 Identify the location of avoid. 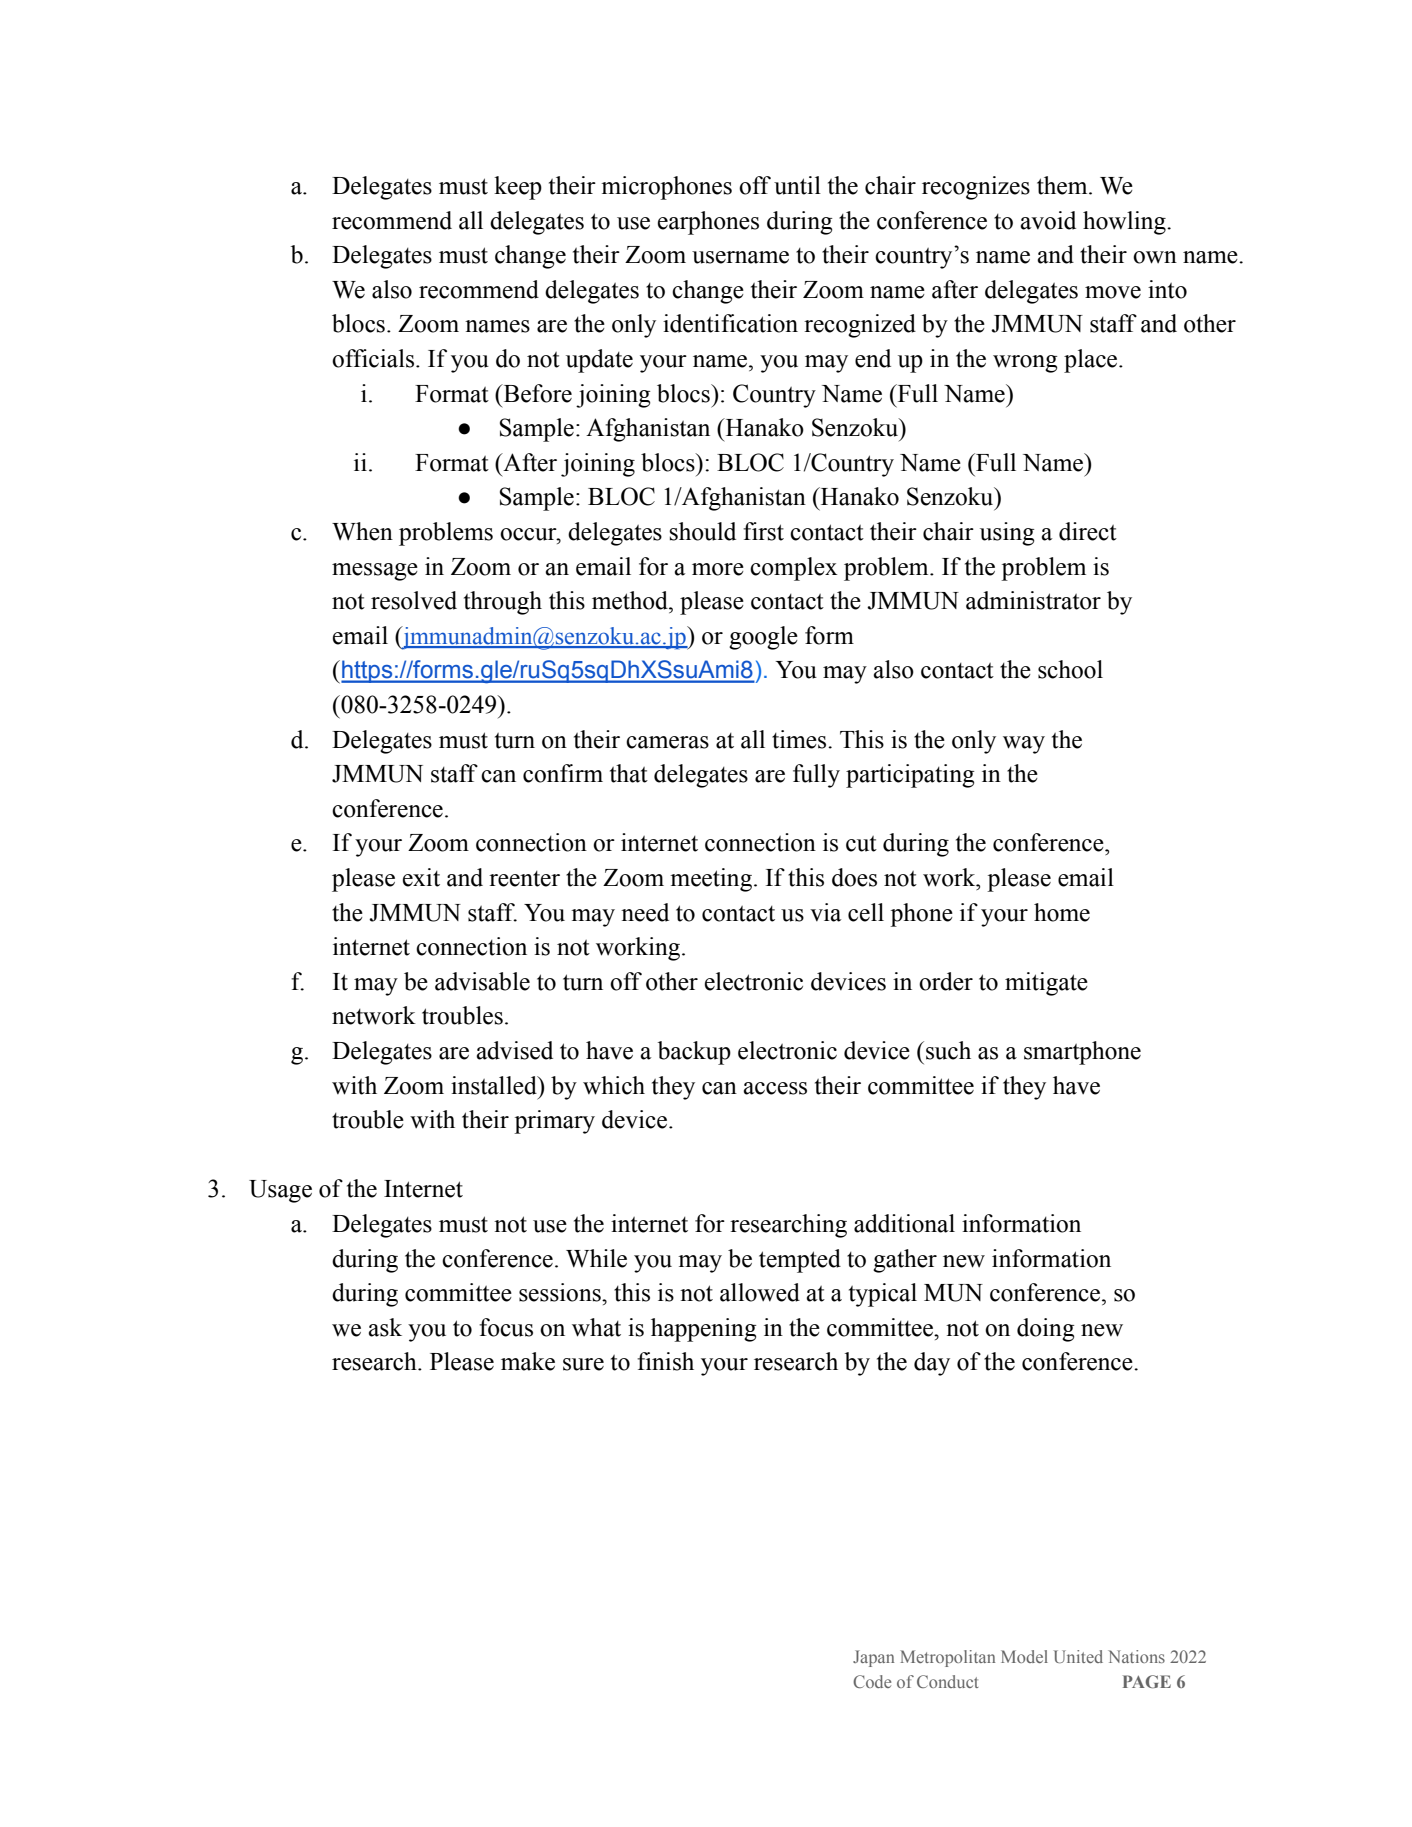
(1048, 220).
